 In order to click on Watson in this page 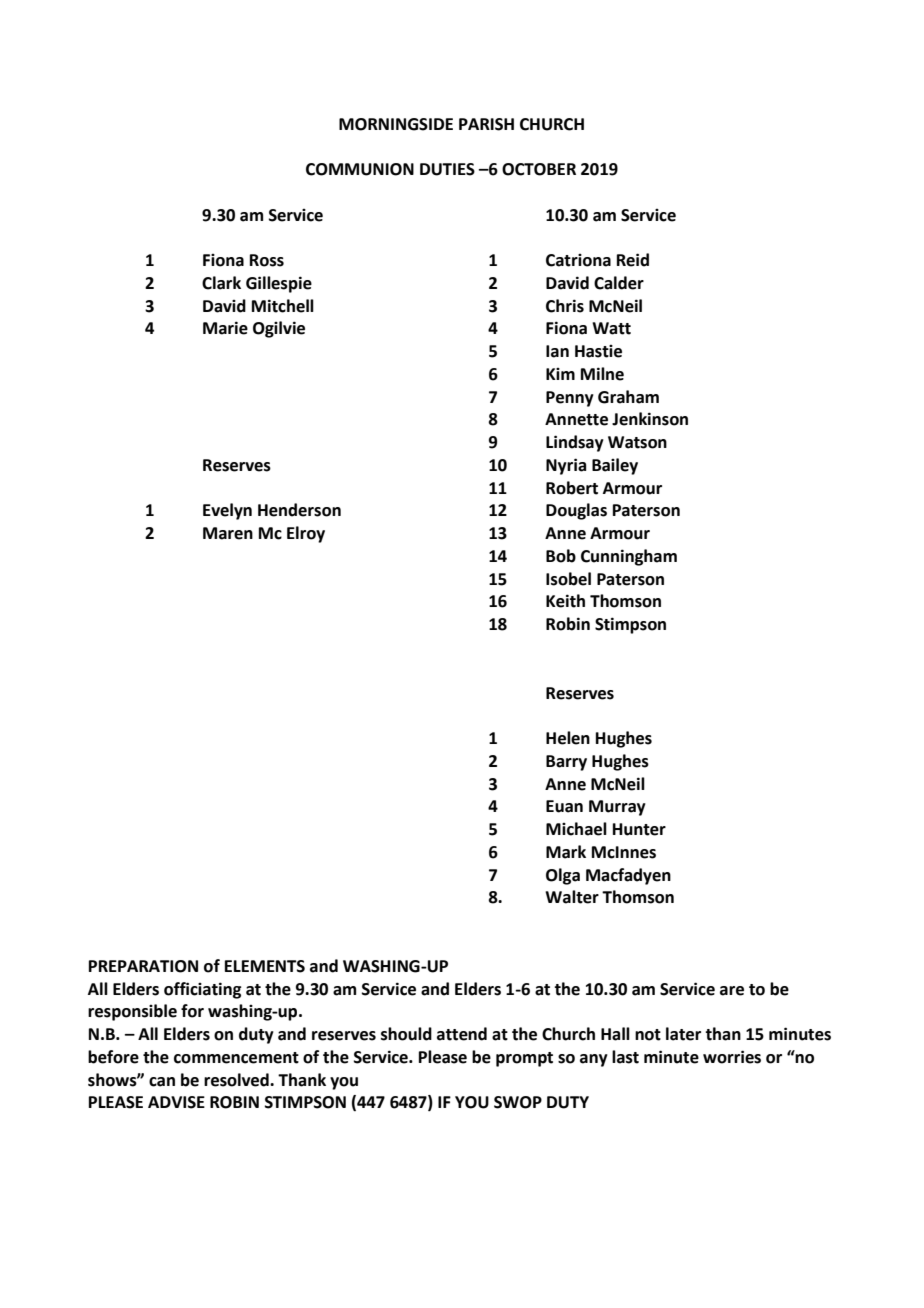, I will do `click(637, 442)`.
